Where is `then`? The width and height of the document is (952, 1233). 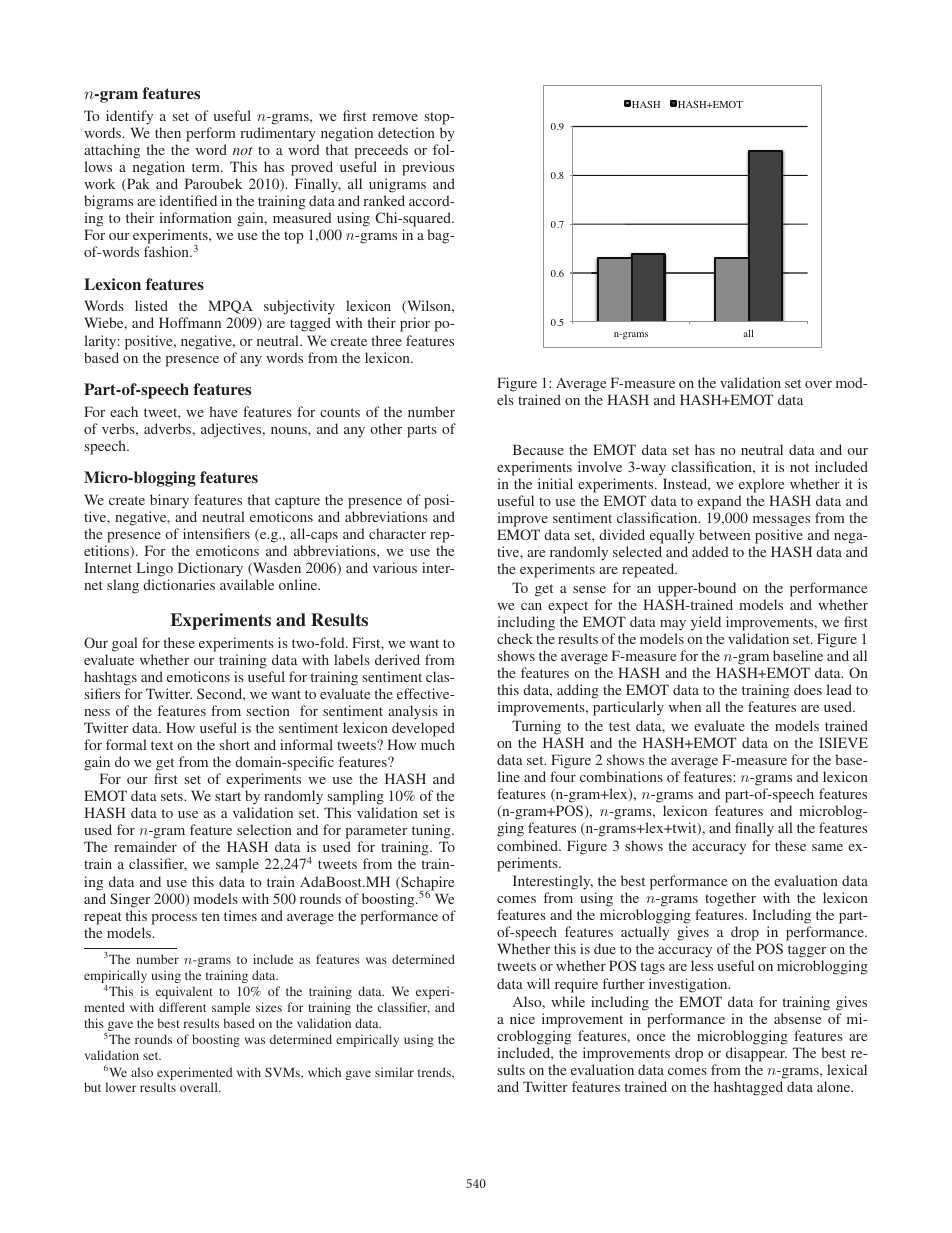 then is located at coordinates (168, 132).
